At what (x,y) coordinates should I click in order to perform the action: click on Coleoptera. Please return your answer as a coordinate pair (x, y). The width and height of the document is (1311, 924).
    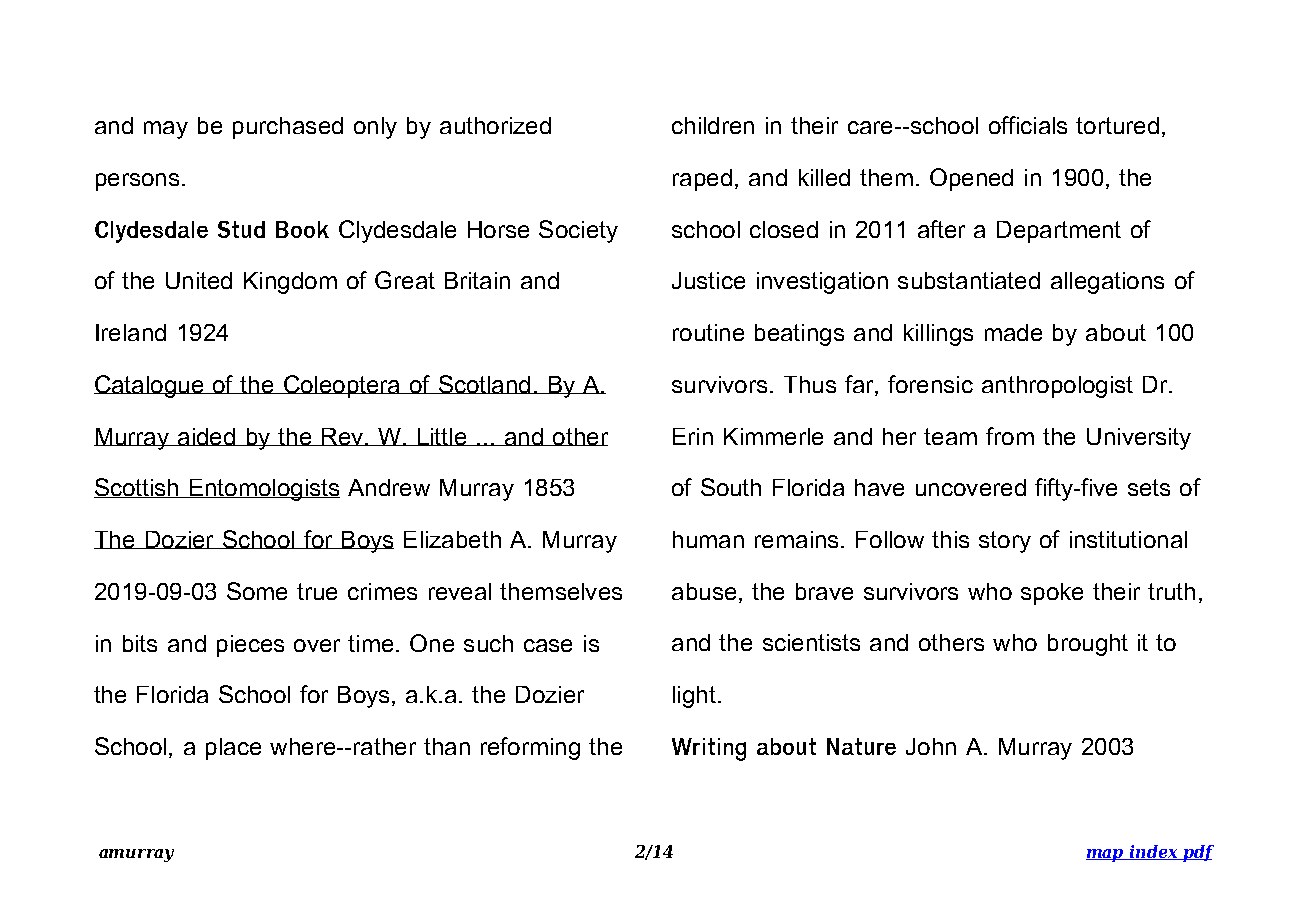
    Looking at the image, I should click on (341, 386).
